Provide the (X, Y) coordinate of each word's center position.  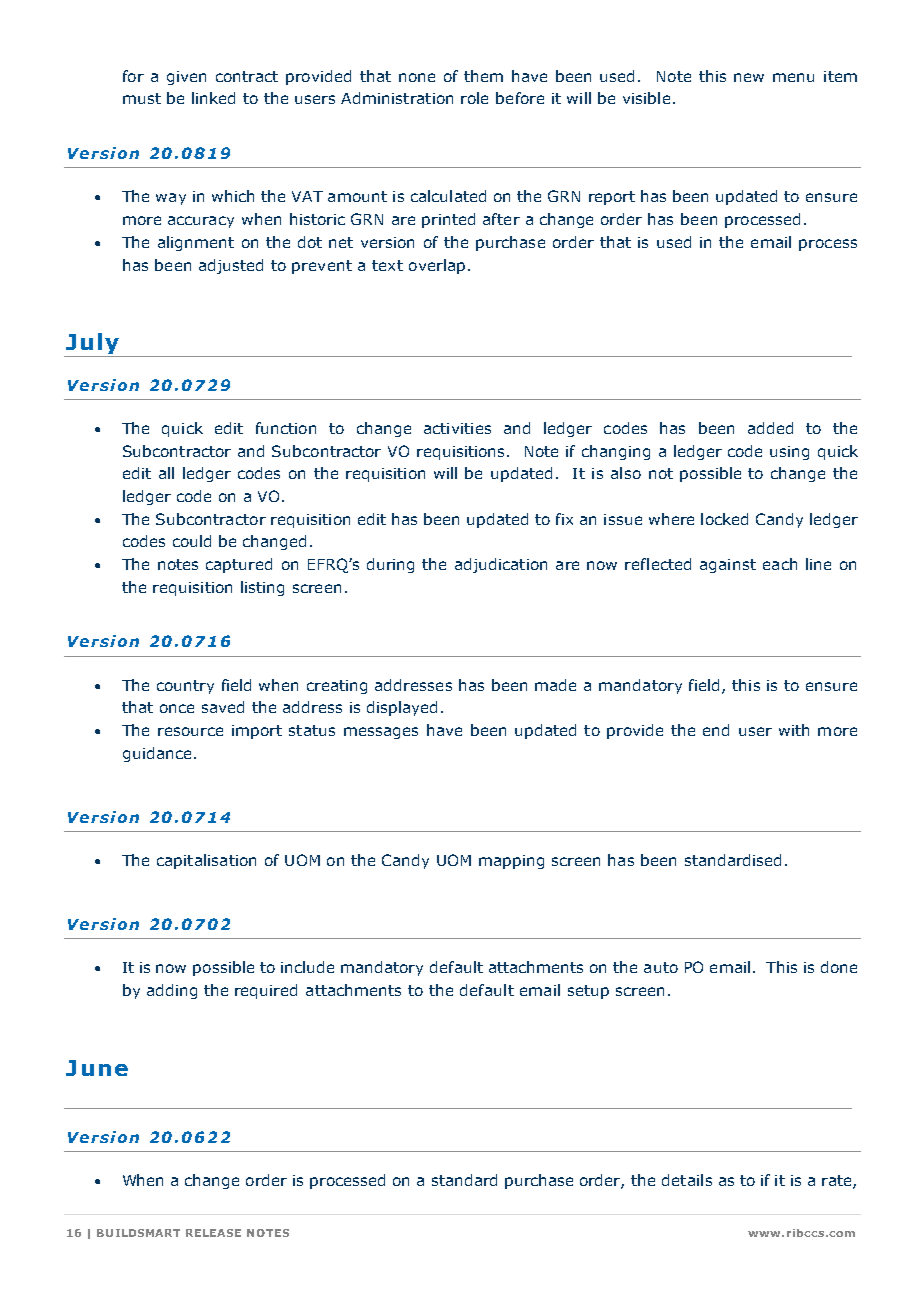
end (716, 730)
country (185, 687)
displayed (402, 708)
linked (213, 98)
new (749, 77)
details (687, 1180)
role (474, 98)
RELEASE (213, 1233)
